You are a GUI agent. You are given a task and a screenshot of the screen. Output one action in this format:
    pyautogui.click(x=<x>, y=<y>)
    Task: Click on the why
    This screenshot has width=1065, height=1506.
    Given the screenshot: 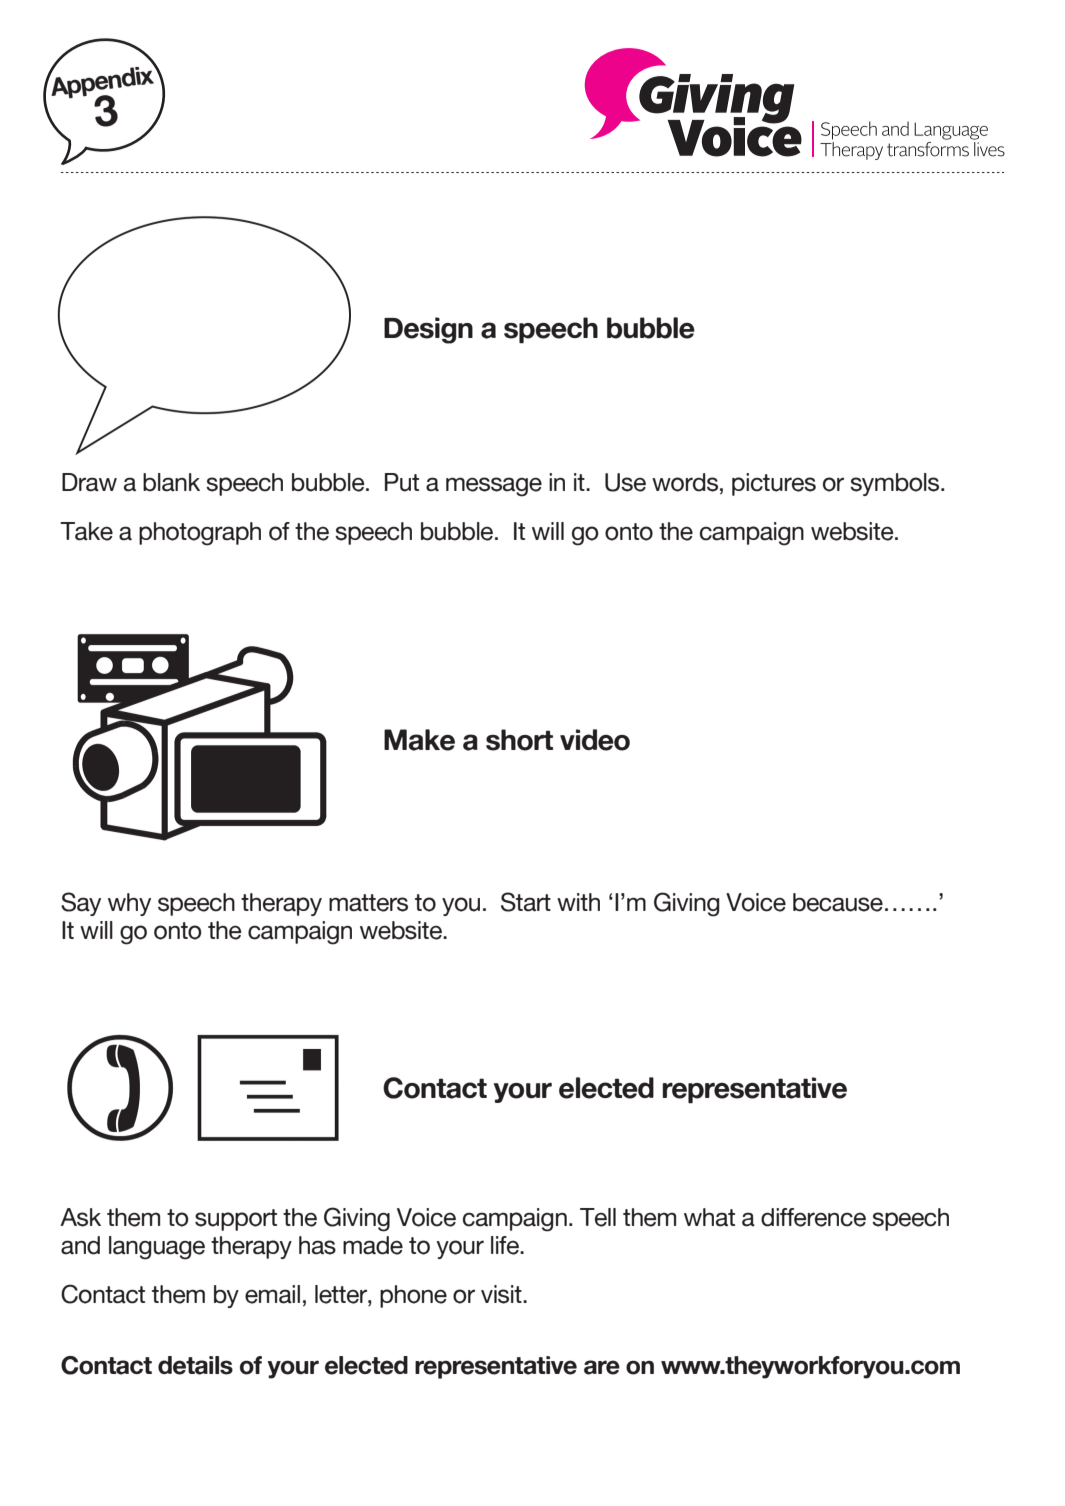 What is the action you would take?
    pyautogui.click(x=129, y=904)
